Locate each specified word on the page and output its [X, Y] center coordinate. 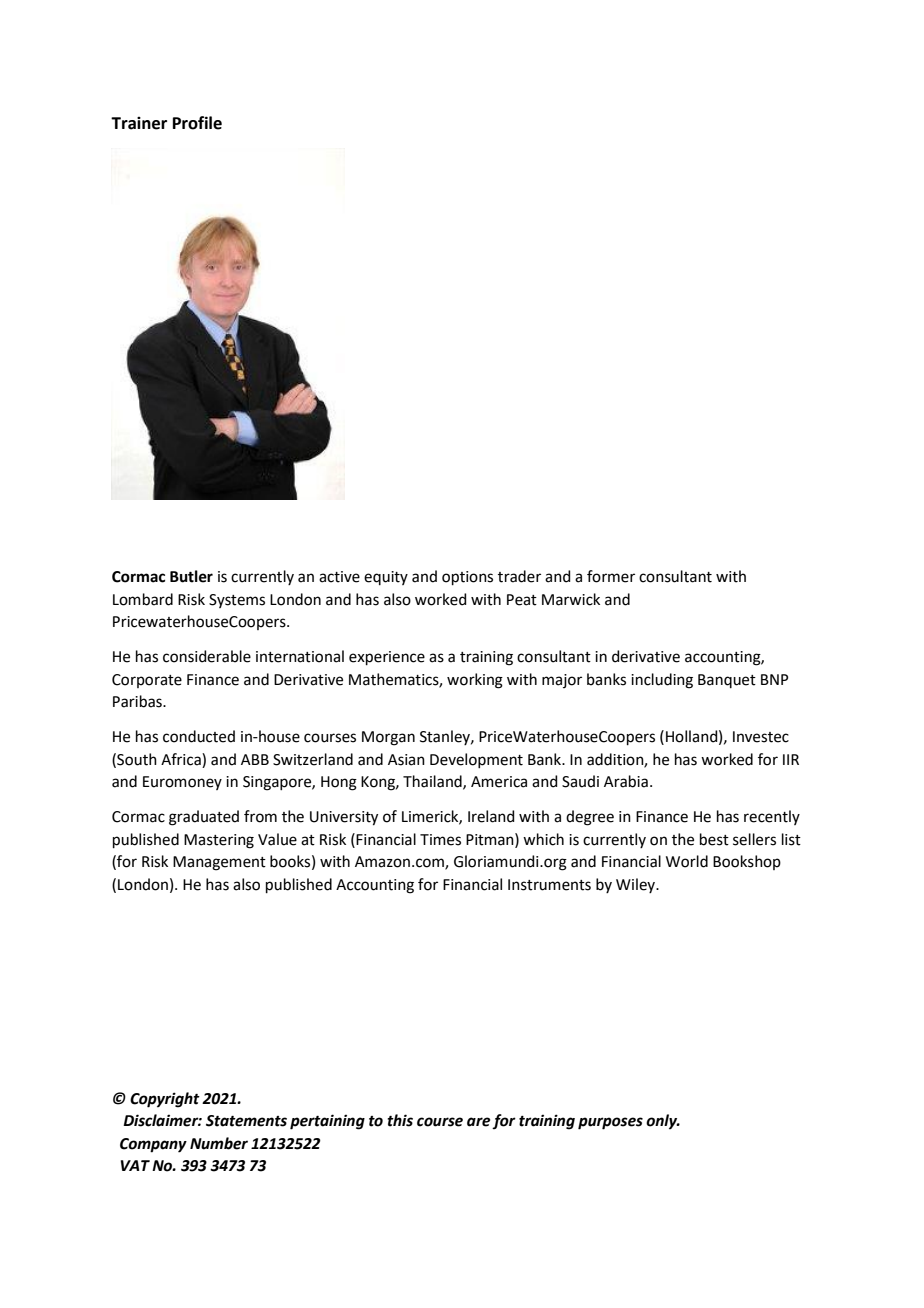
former [611, 576]
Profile [197, 123]
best [714, 839]
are [478, 1122]
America [499, 782]
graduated [204, 818]
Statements [246, 1121]
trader [519, 576]
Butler [191, 576]
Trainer [139, 123]
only [663, 1122]
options [467, 578]
